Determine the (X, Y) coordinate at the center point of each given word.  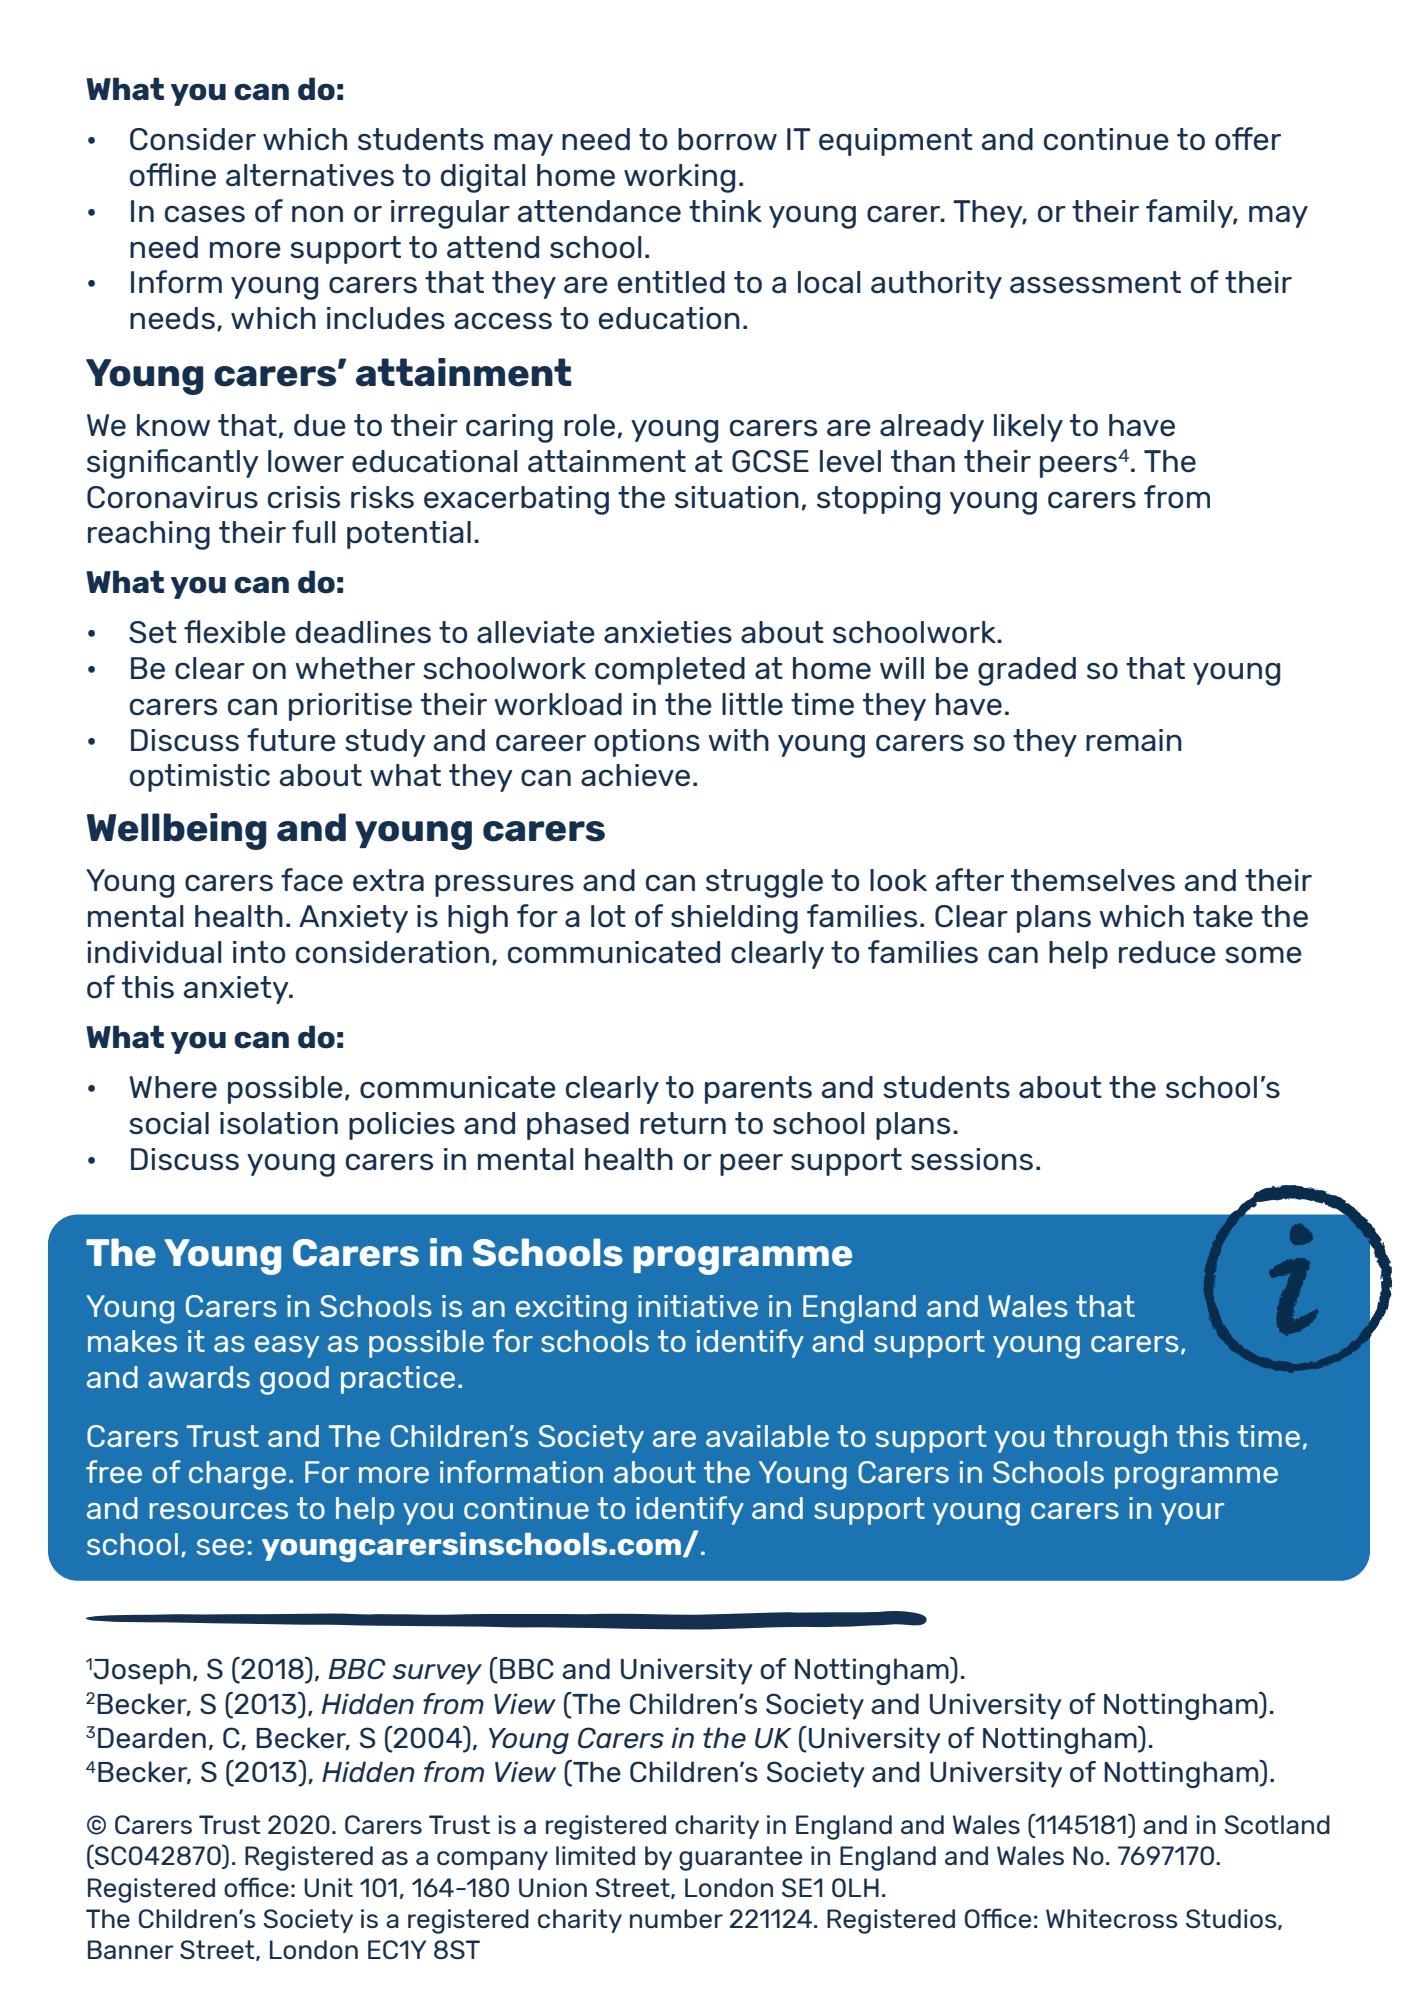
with (739, 740)
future (291, 740)
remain (1134, 740)
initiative (698, 1306)
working (679, 178)
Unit (328, 1887)
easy (287, 1347)
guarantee (740, 1858)
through (1110, 1439)
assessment (1095, 282)
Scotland (1277, 1824)
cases (205, 214)
